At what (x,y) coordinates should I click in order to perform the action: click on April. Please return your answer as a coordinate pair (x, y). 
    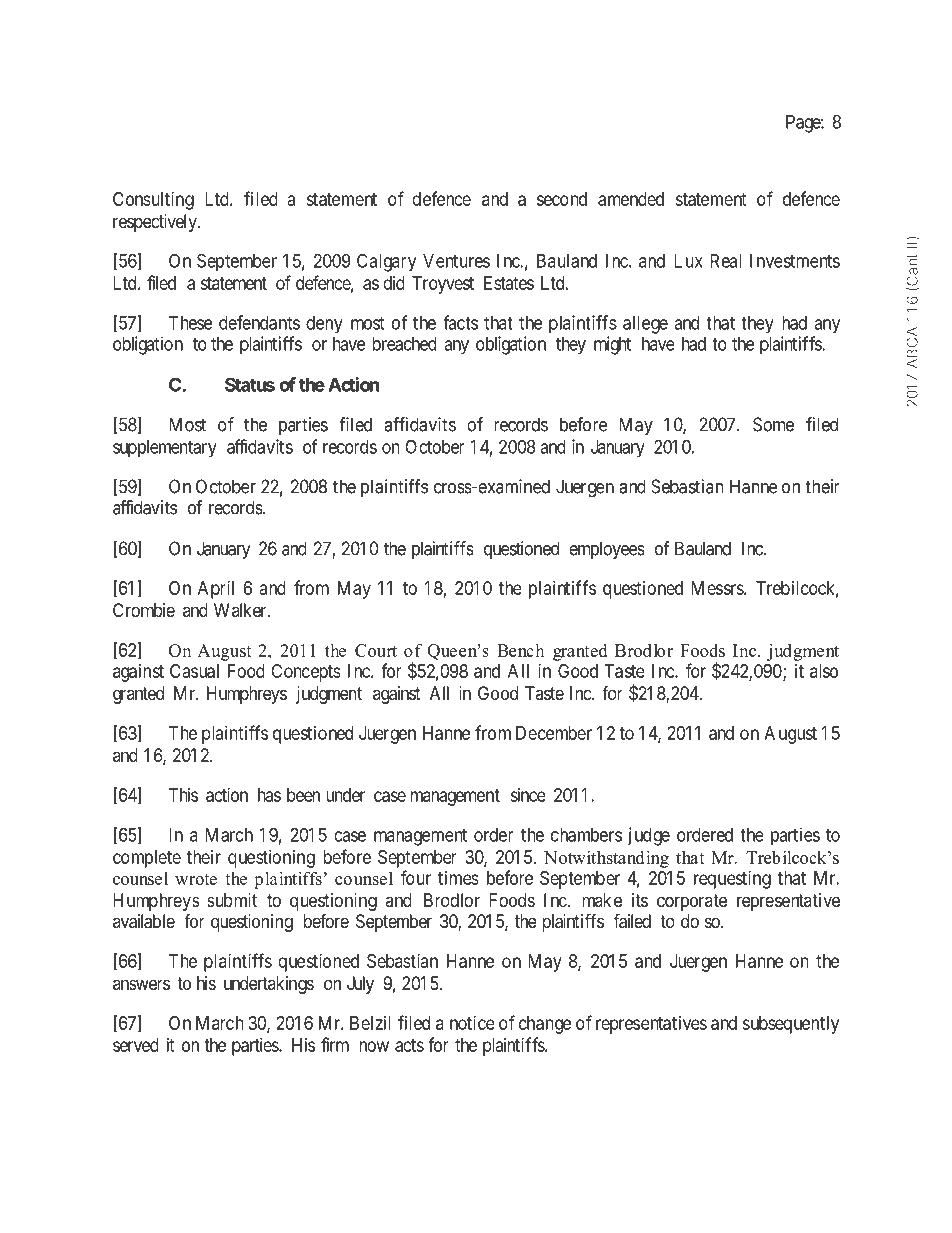
    Looking at the image, I should click on (216, 590).
